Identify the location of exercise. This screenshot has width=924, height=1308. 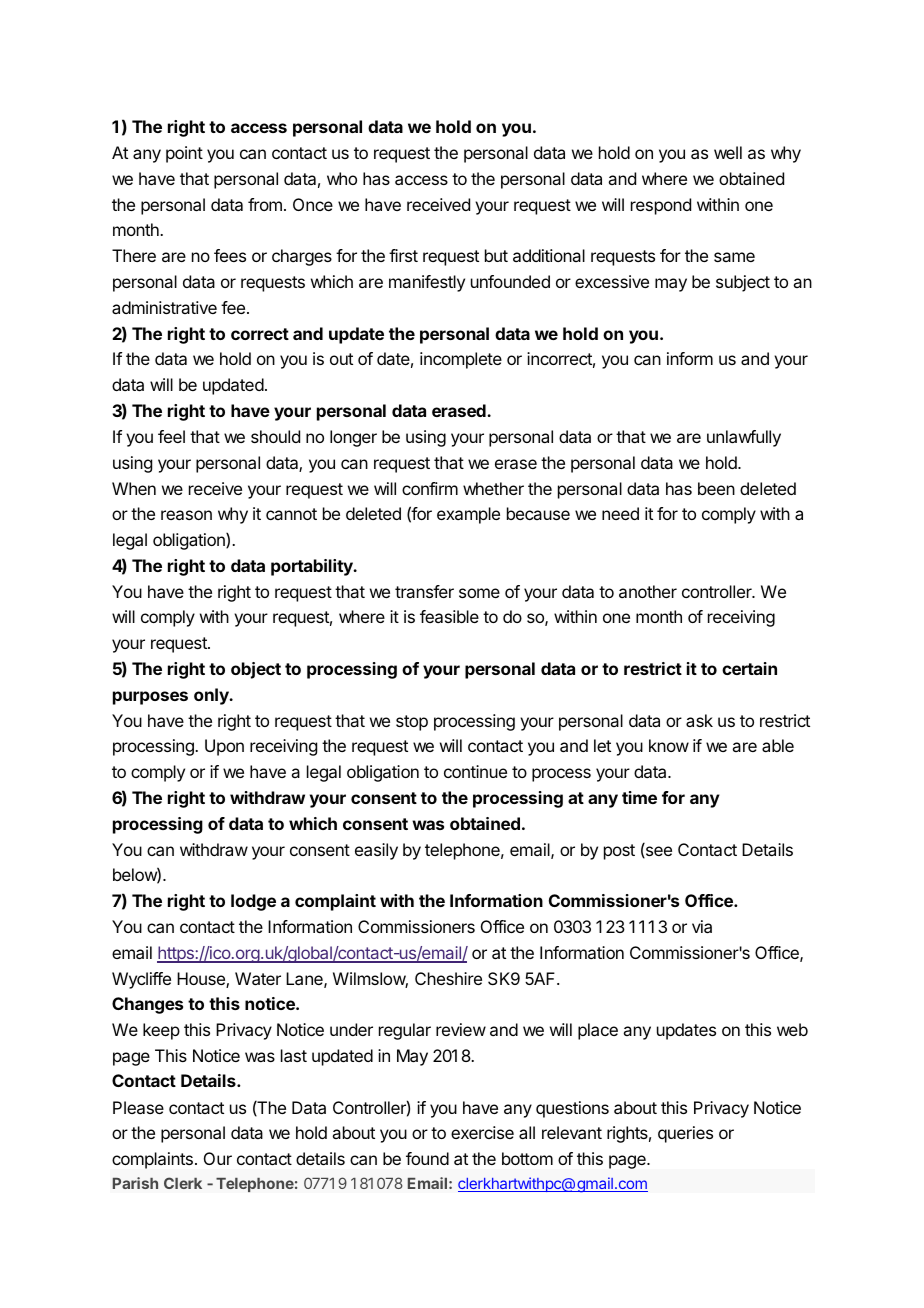
(482, 1132).
